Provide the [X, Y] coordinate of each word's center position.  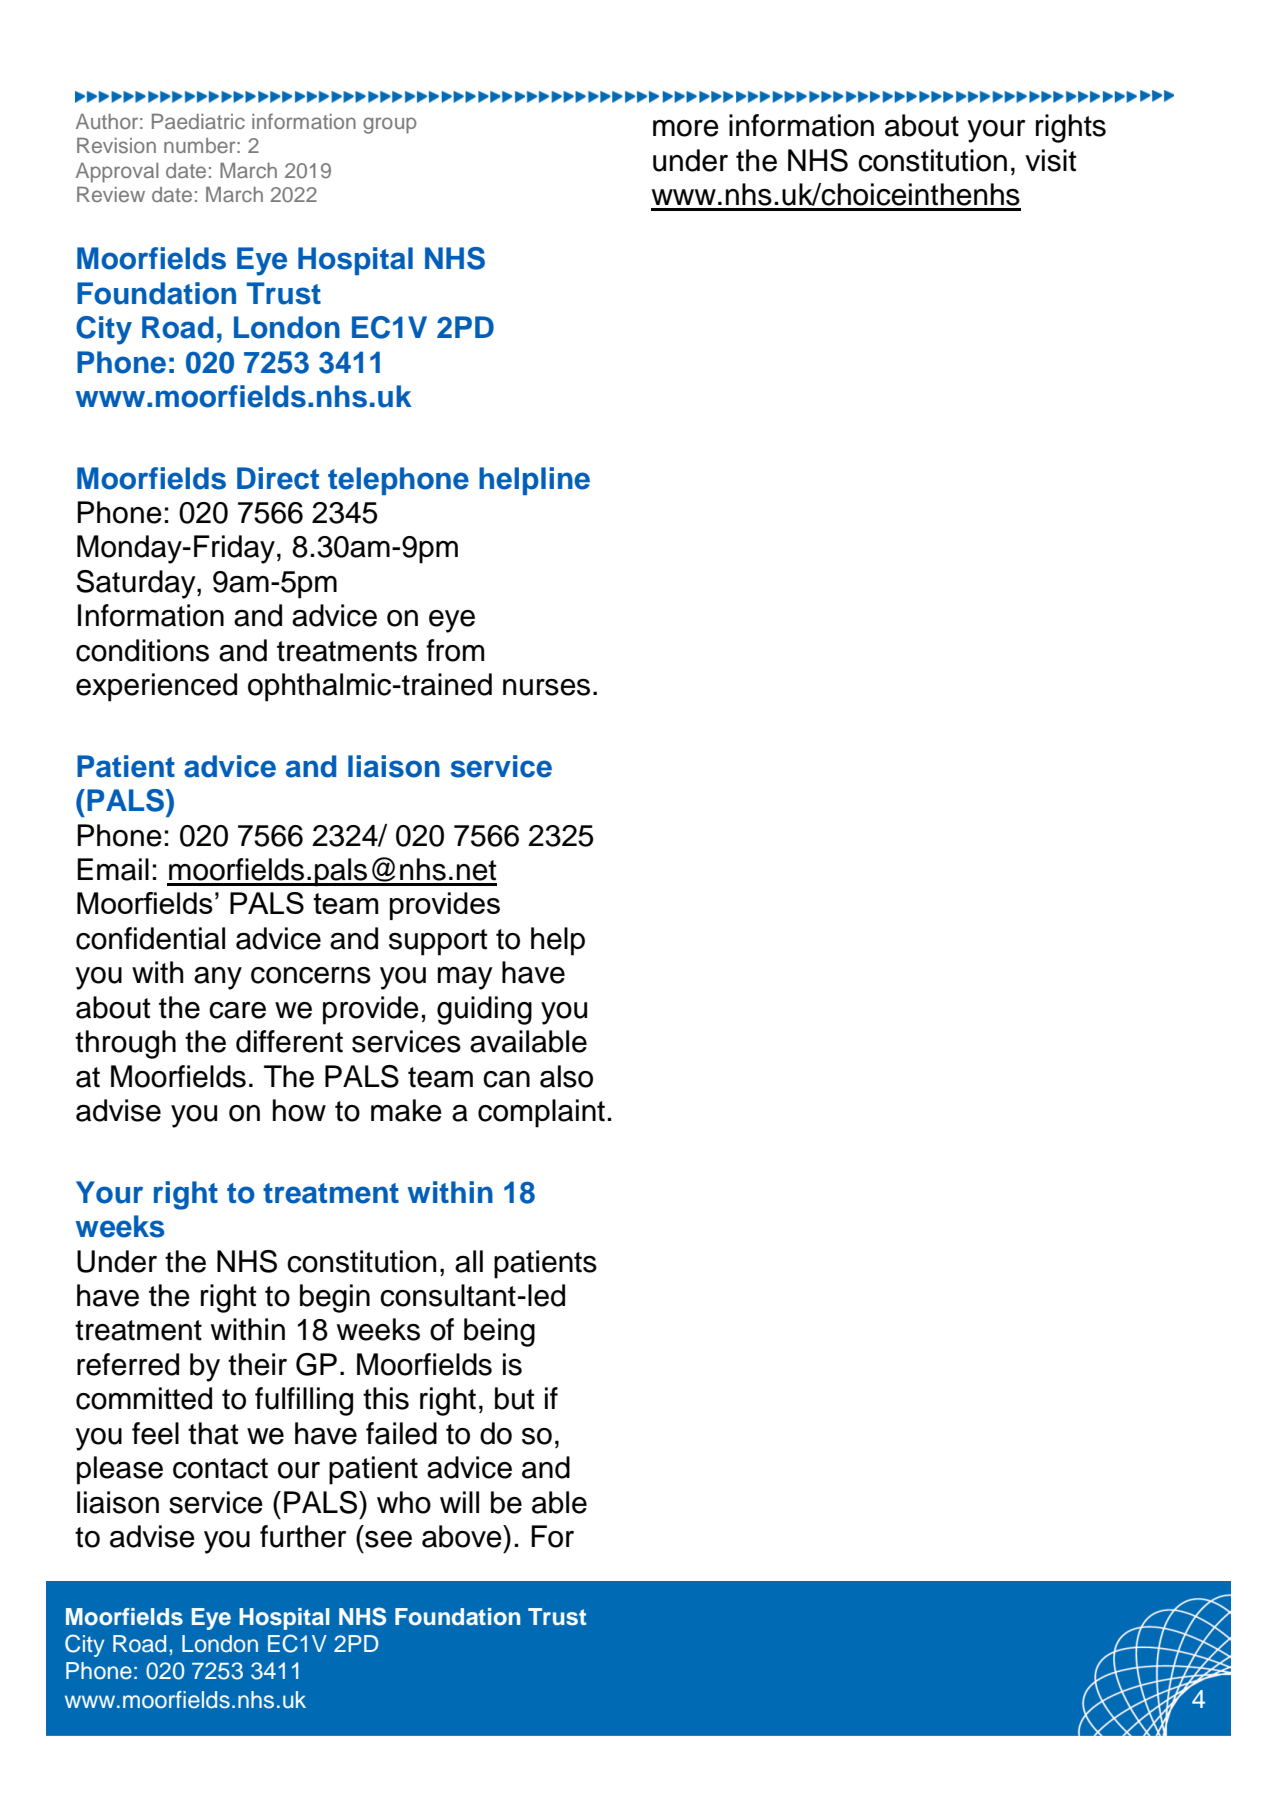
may [465, 978]
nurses [546, 687]
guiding [484, 1010]
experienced [156, 687]
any [218, 978]
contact [220, 1468]
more [686, 128]
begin [335, 1298]
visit [1050, 160]
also [566, 1076]
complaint [541, 1113]
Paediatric [198, 121]
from [455, 650]
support [438, 942]
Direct [278, 478]
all [469, 1261]
